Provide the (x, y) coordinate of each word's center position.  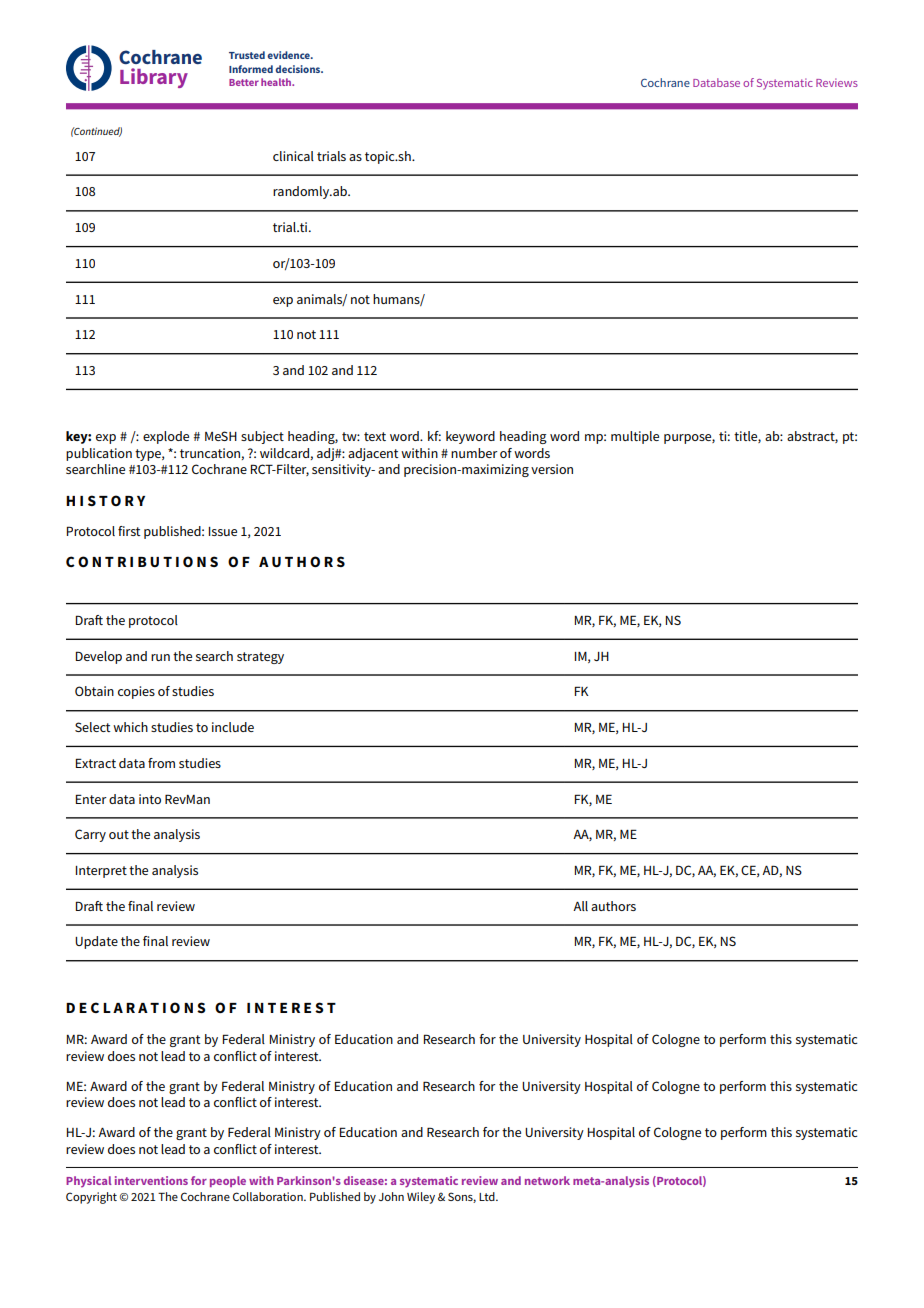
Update (96, 942)
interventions (151, 1180)
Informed (251, 69)
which (130, 727)
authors (613, 906)
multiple (635, 437)
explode (166, 437)
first (129, 531)
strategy (260, 658)
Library (154, 78)
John (391, 1196)
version (552, 469)
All (580, 906)
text (375, 436)
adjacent (373, 454)
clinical (293, 156)
